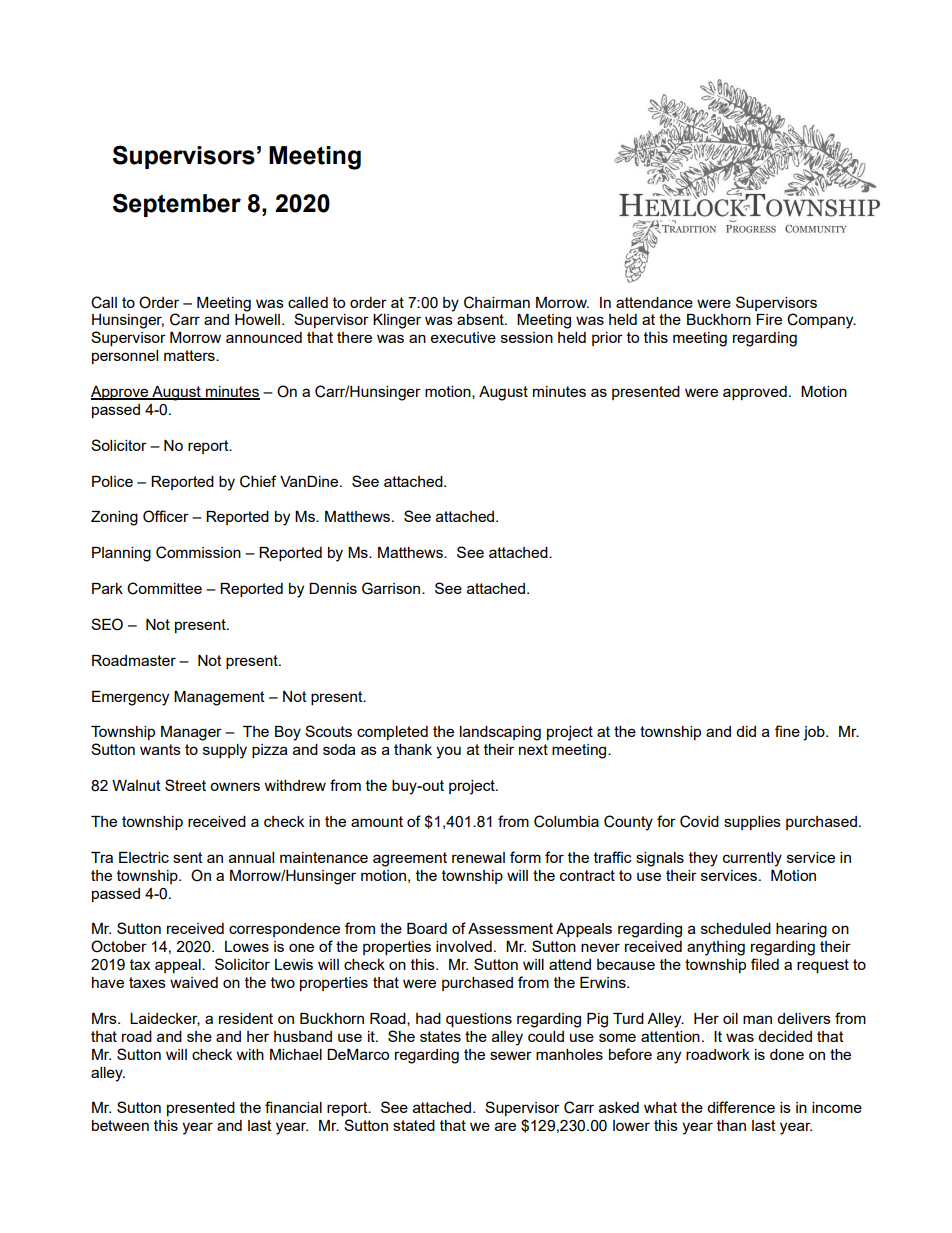 The height and width of the document is (1233, 952). What do you see at coordinates (478, 857) in the document?
I see `renewal` at bounding box center [478, 857].
